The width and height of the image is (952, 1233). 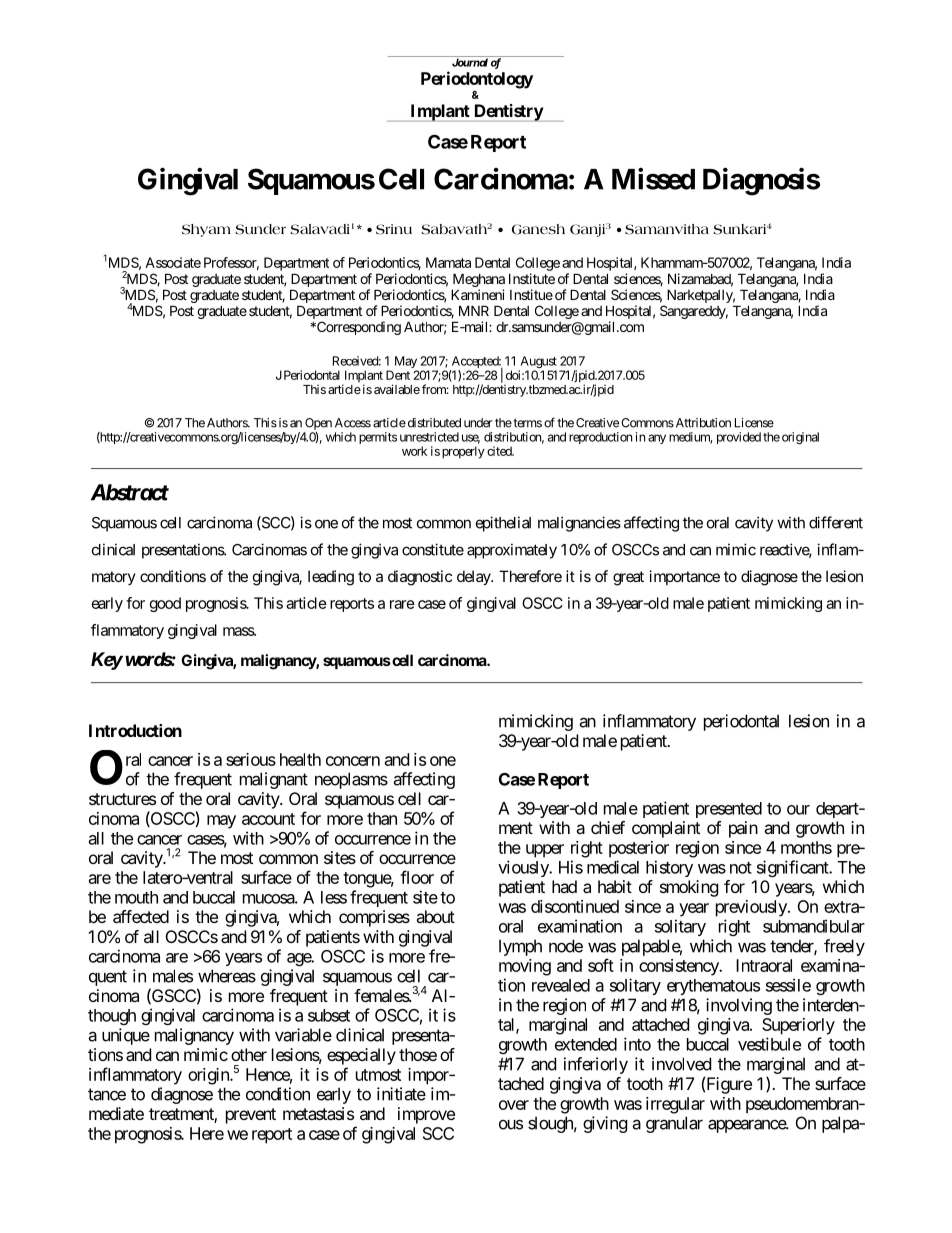 What do you see at coordinates (165, 604) in the image?
I see `good` at bounding box center [165, 604].
